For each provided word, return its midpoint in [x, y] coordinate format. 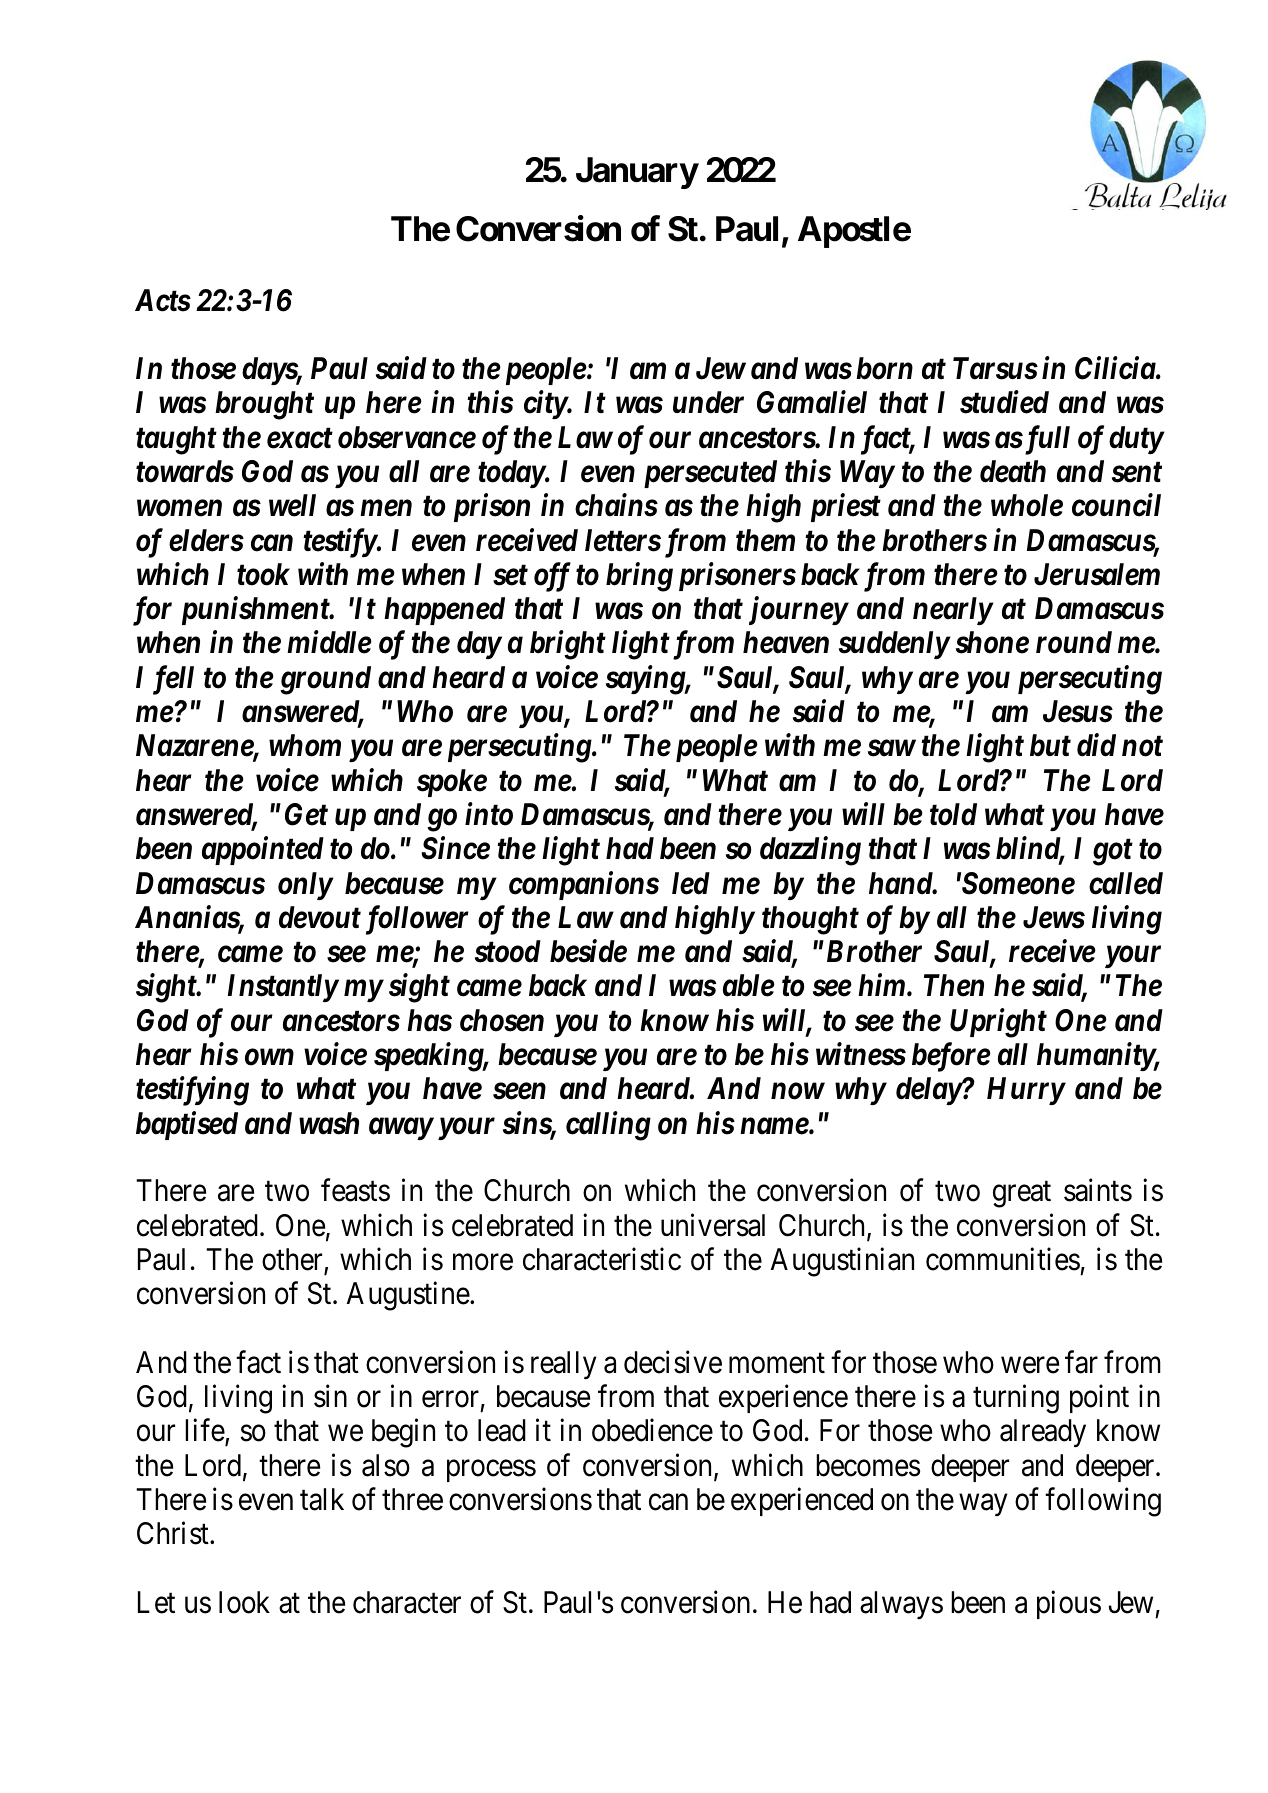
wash [329, 1123]
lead [502, 1430]
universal [713, 1225]
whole [1027, 505]
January [637, 173]
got [1113, 852]
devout [320, 917]
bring [639, 577]
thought [810, 920]
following [1103, 1502]
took [263, 574]
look [244, 1602]
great [1022, 1195]
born [884, 368]
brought [264, 405]
